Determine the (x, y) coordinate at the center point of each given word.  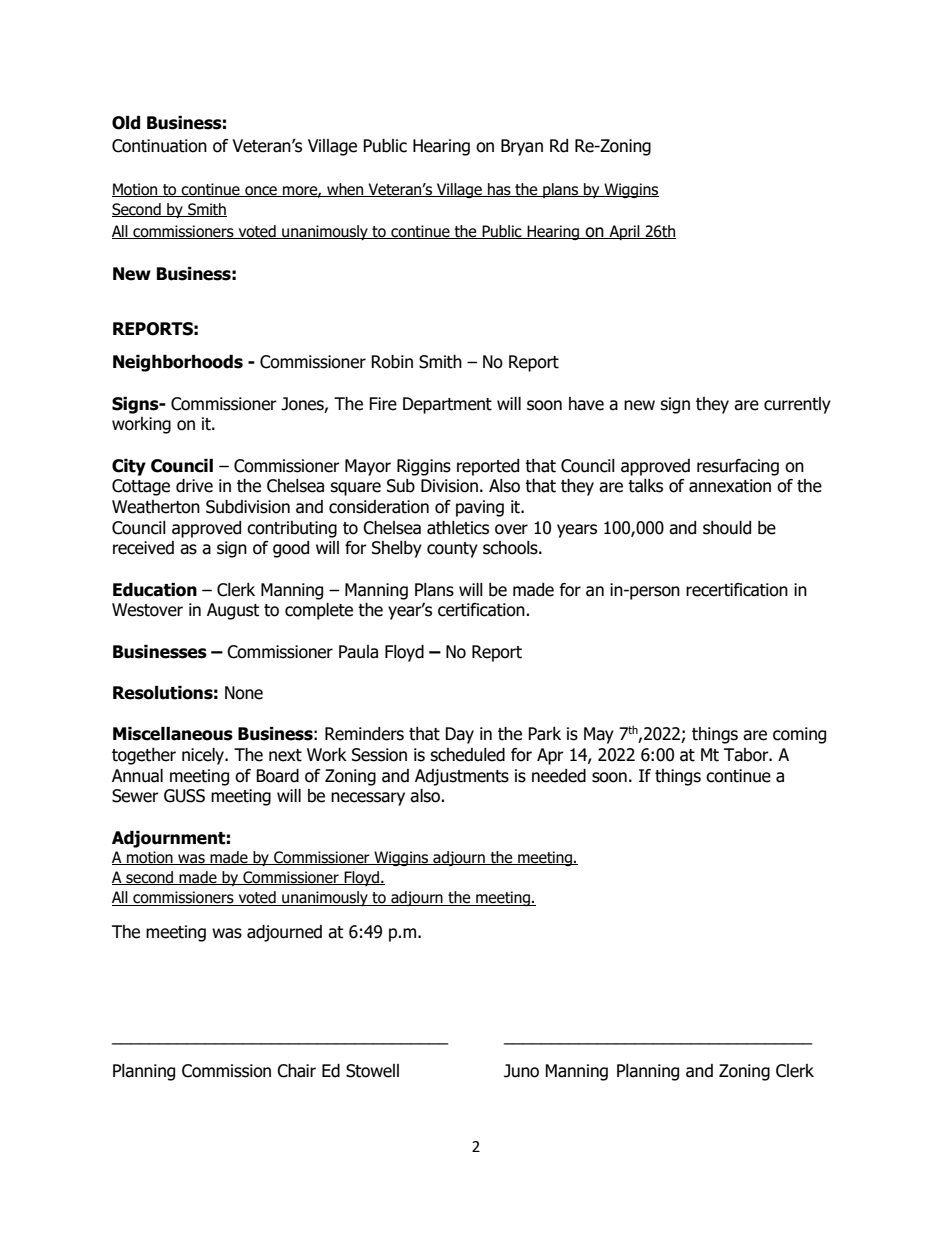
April (624, 232)
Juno (521, 1071)
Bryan (522, 147)
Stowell (372, 1071)
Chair (296, 1071)
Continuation (159, 146)
